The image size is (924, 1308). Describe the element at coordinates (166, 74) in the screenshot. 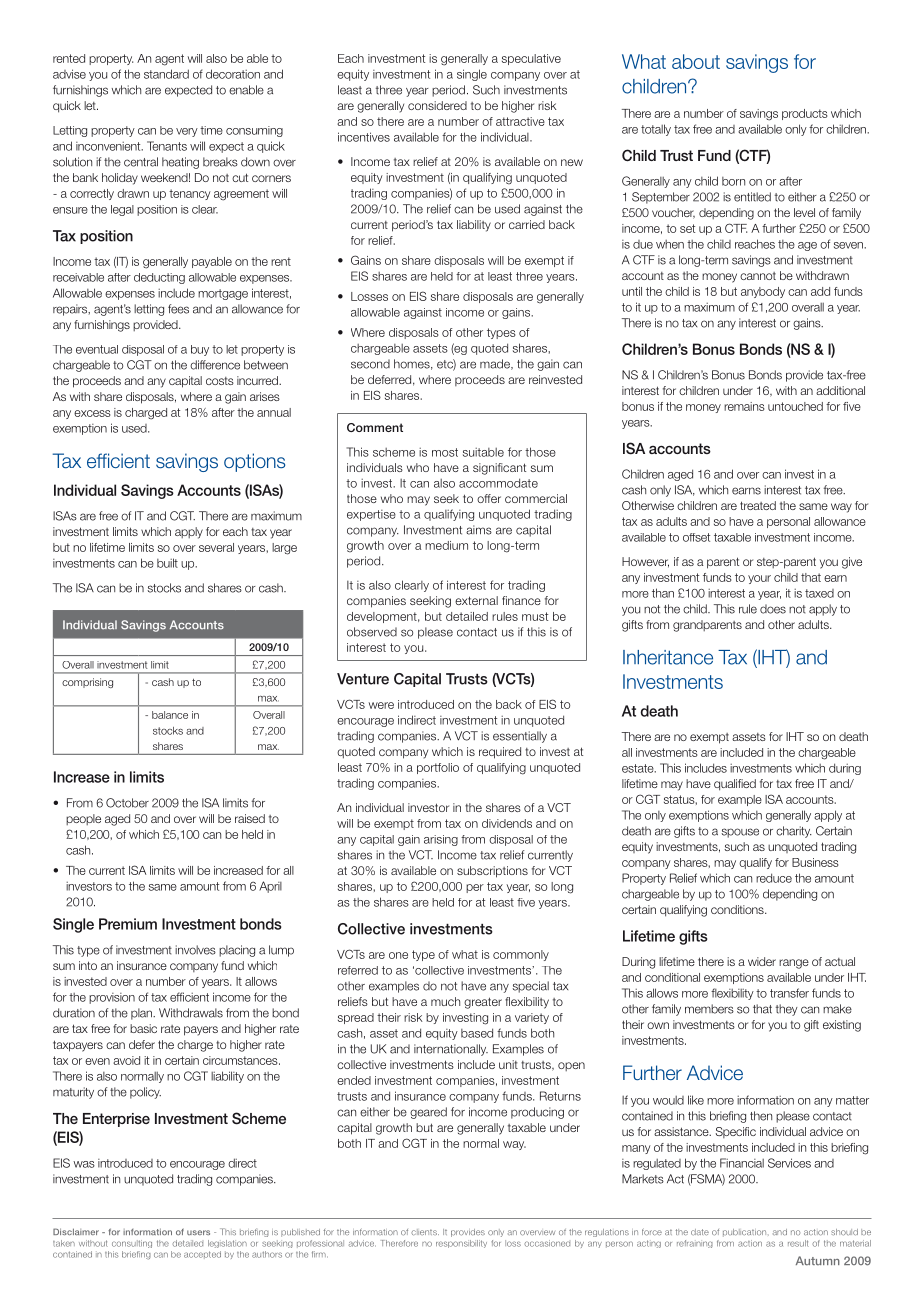

I see `standard` at that location.
